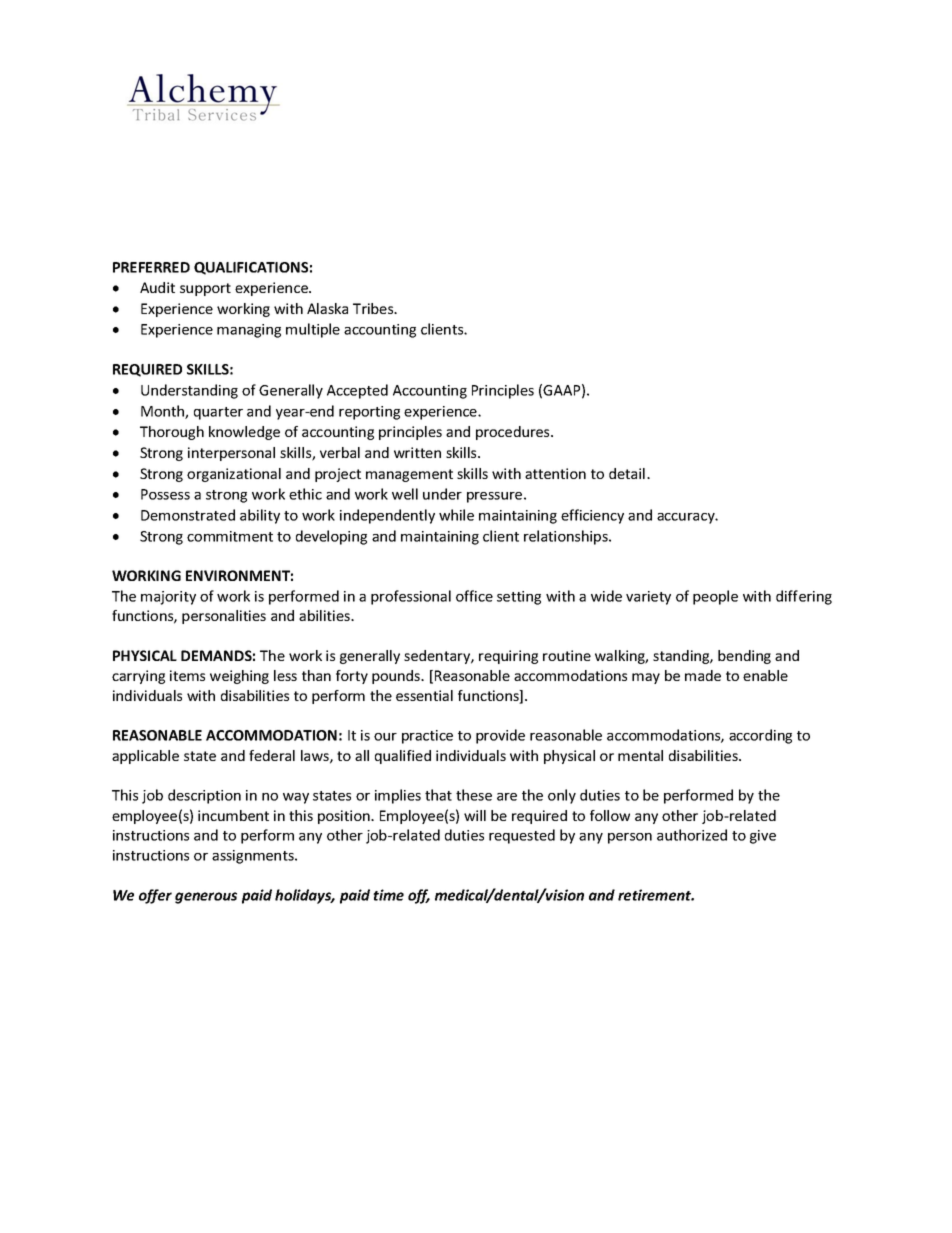 This document has width=952, height=1233. I want to click on majority, so click(168, 598).
